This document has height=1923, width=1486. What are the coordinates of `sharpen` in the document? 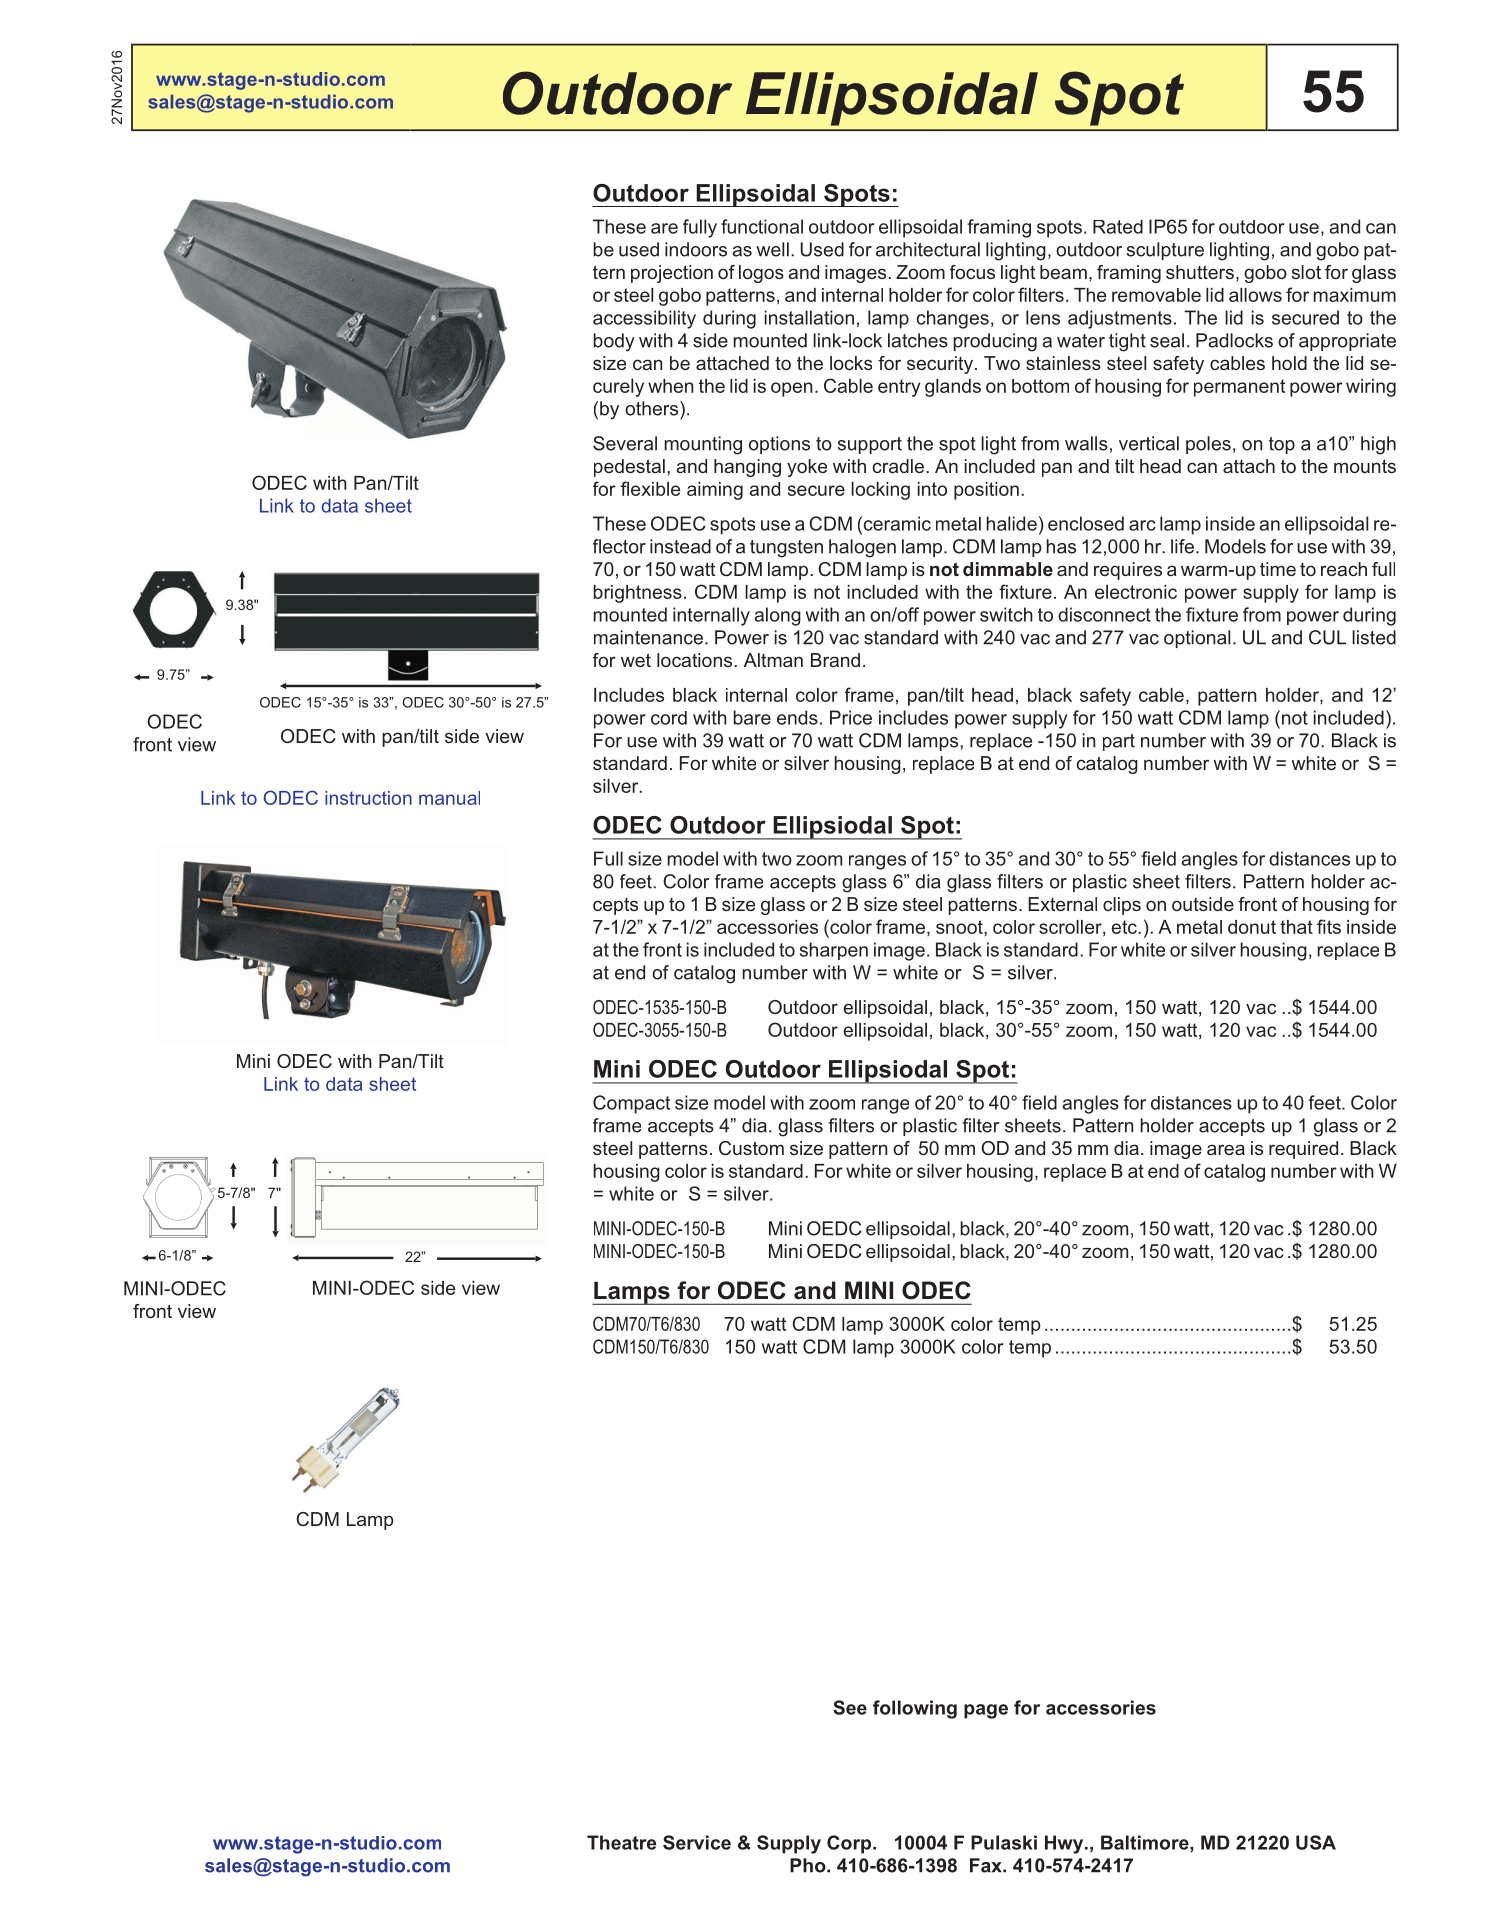 It's located at (834, 951).
